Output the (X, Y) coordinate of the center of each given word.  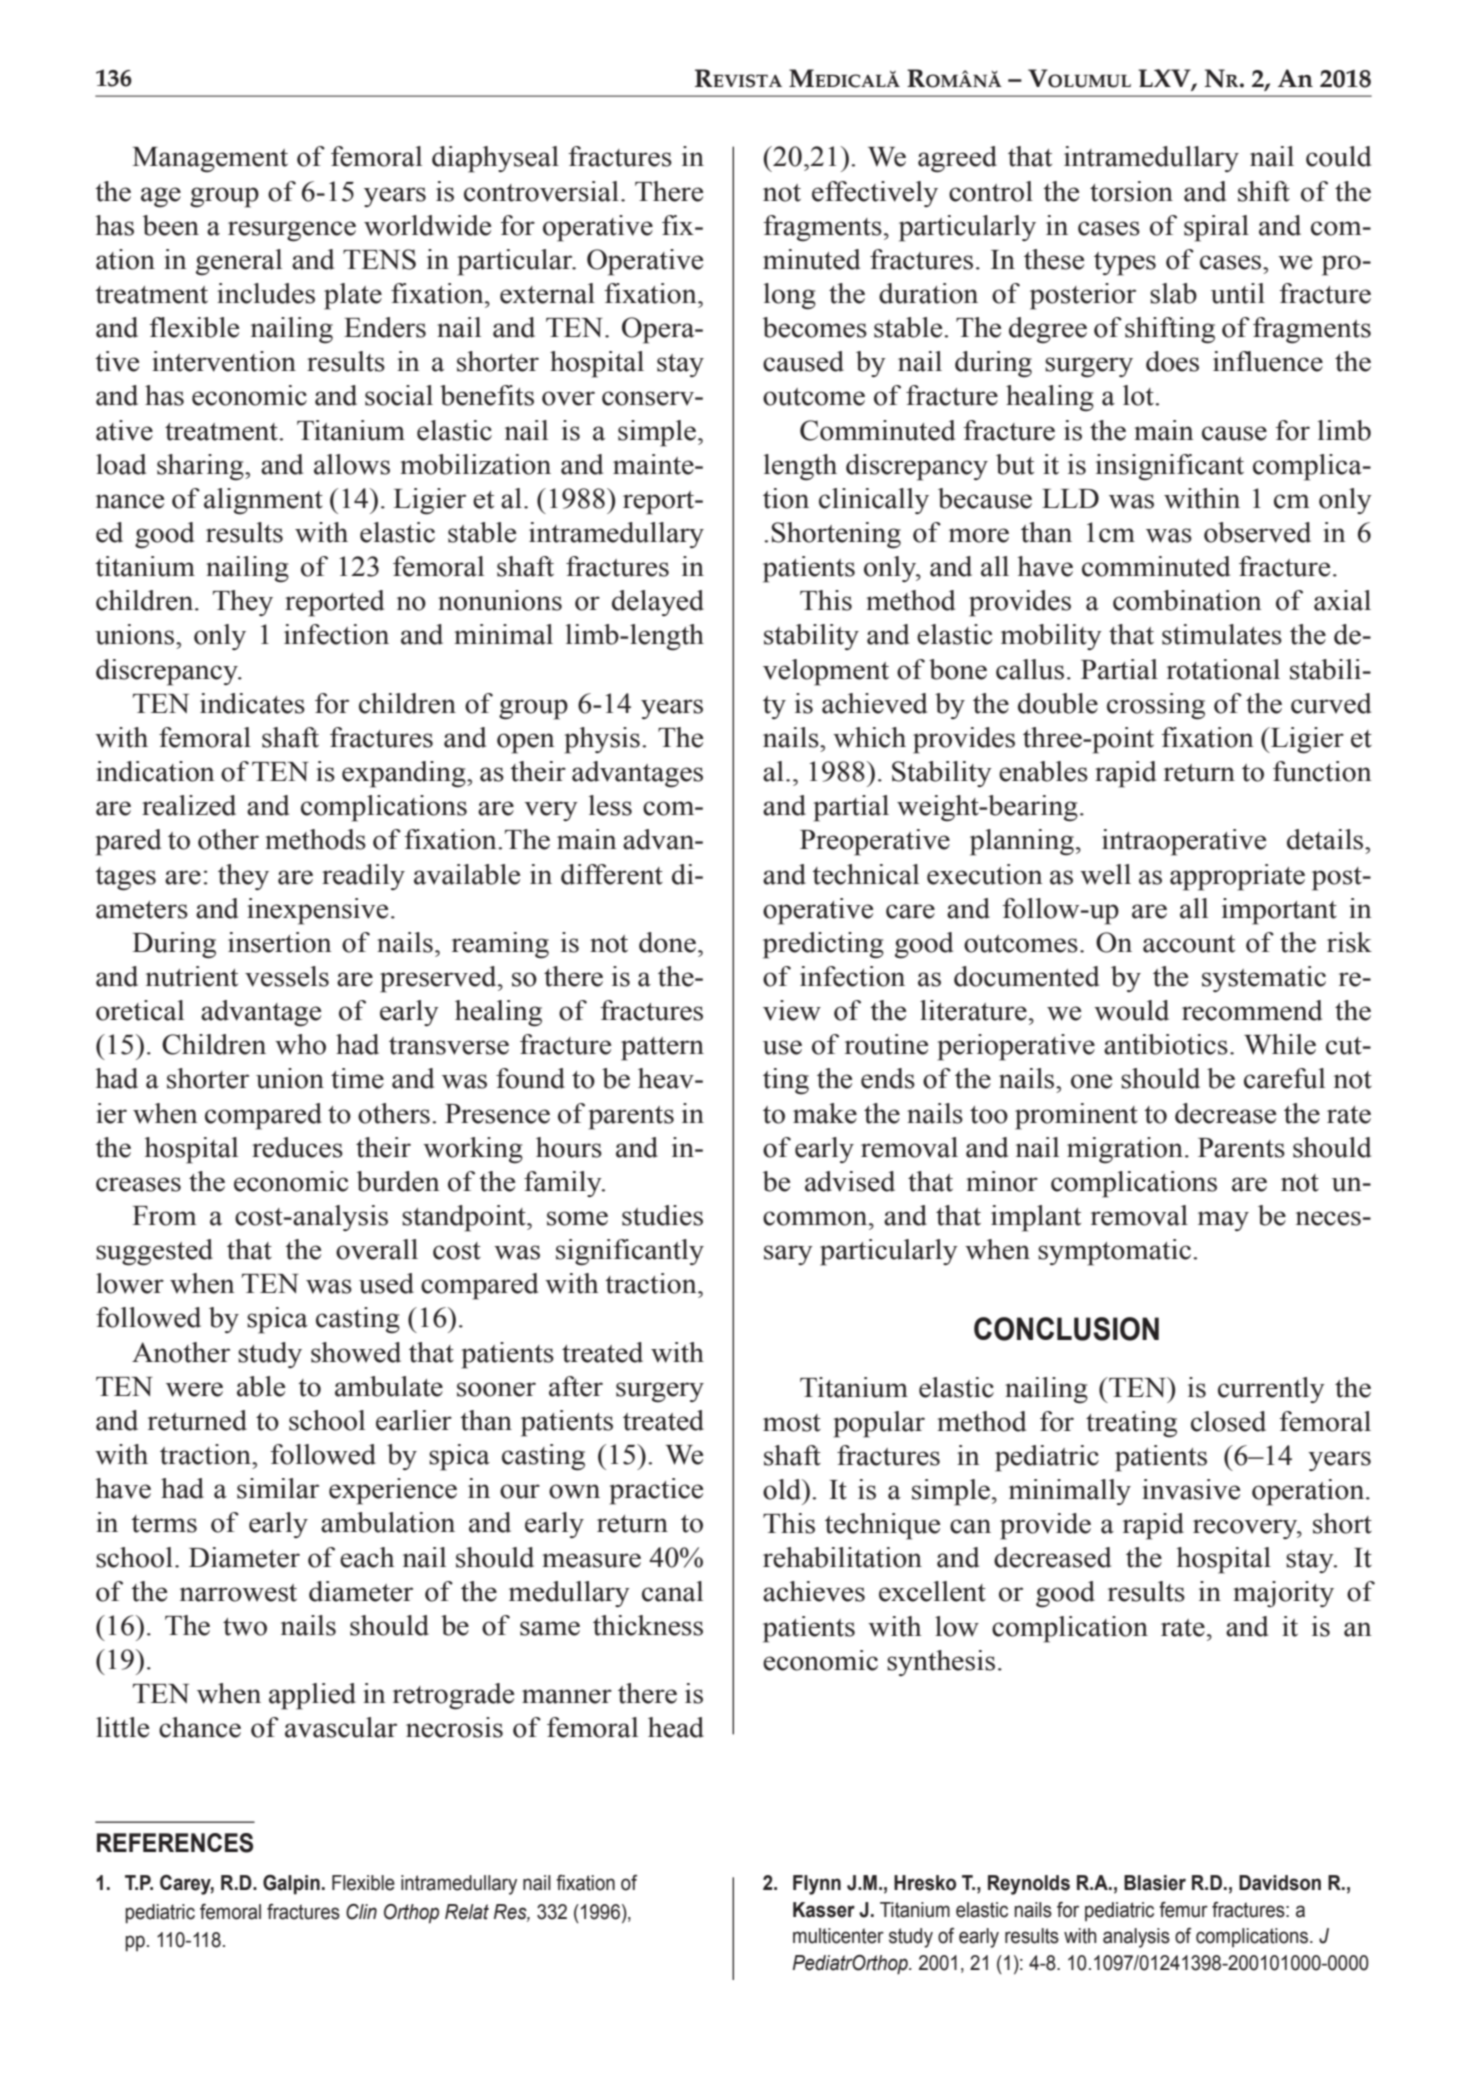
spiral (1216, 228)
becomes (815, 327)
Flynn (817, 1885)
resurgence (292, 231)
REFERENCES (175, 1843)
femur (1183, 1910)
